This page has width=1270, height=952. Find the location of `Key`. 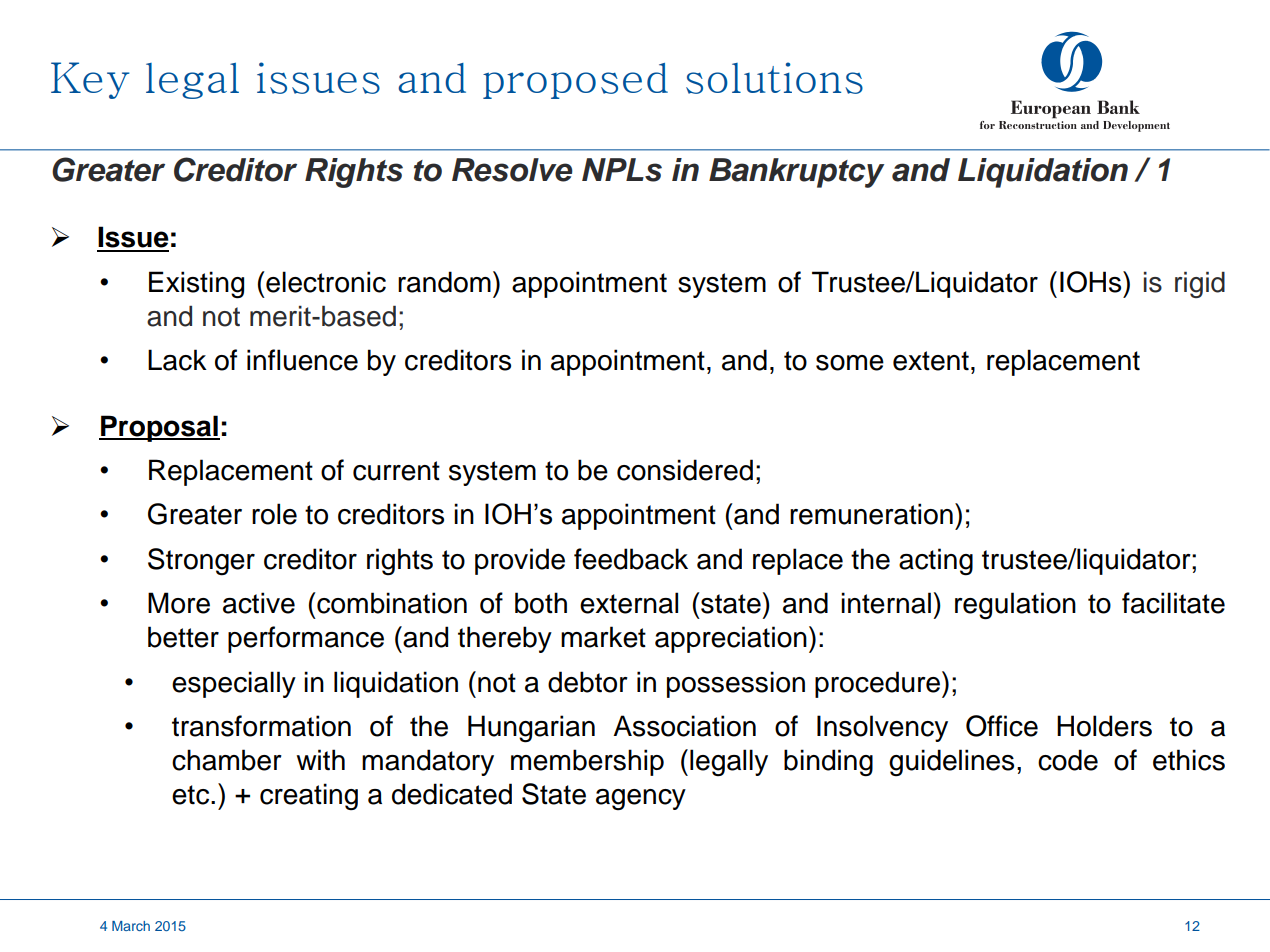

Key is located at coordinates (90, 80).
